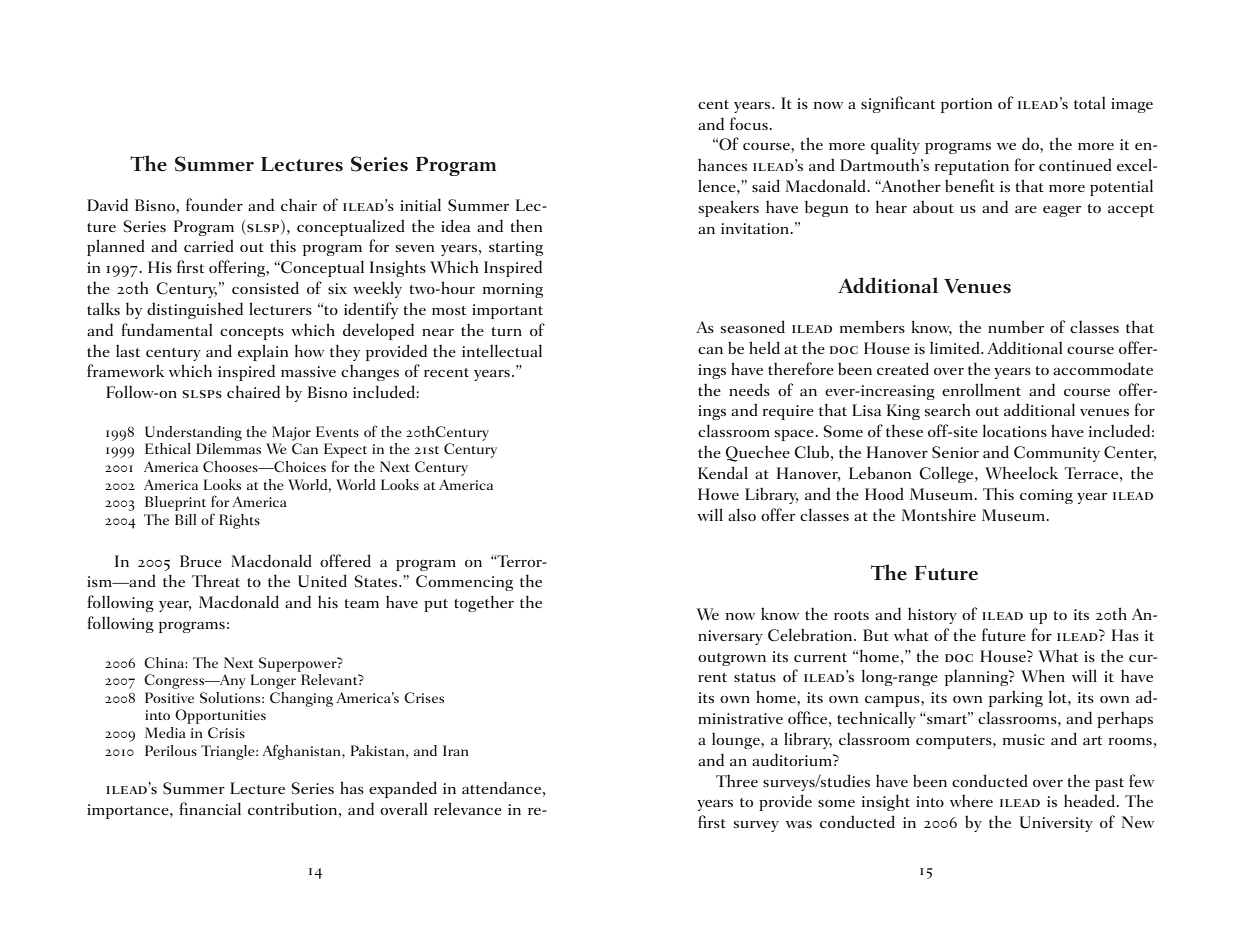  What do you see at coordinates (214, 204) in the document?
I see `founder` at bounding box center [214, 204].
